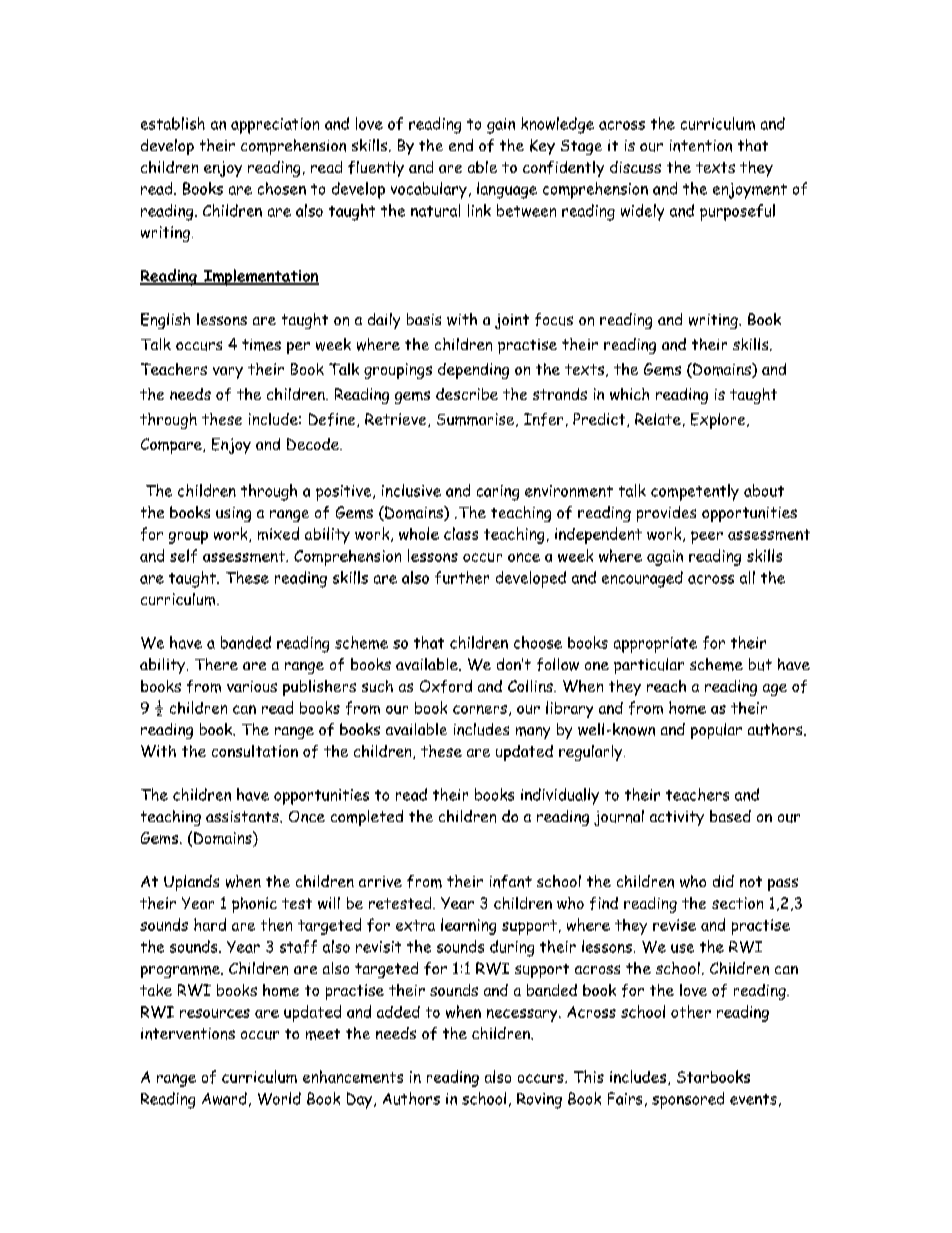  Describe the element at coordinates (275, 126) in the image. I see `appreciation` at that location.
